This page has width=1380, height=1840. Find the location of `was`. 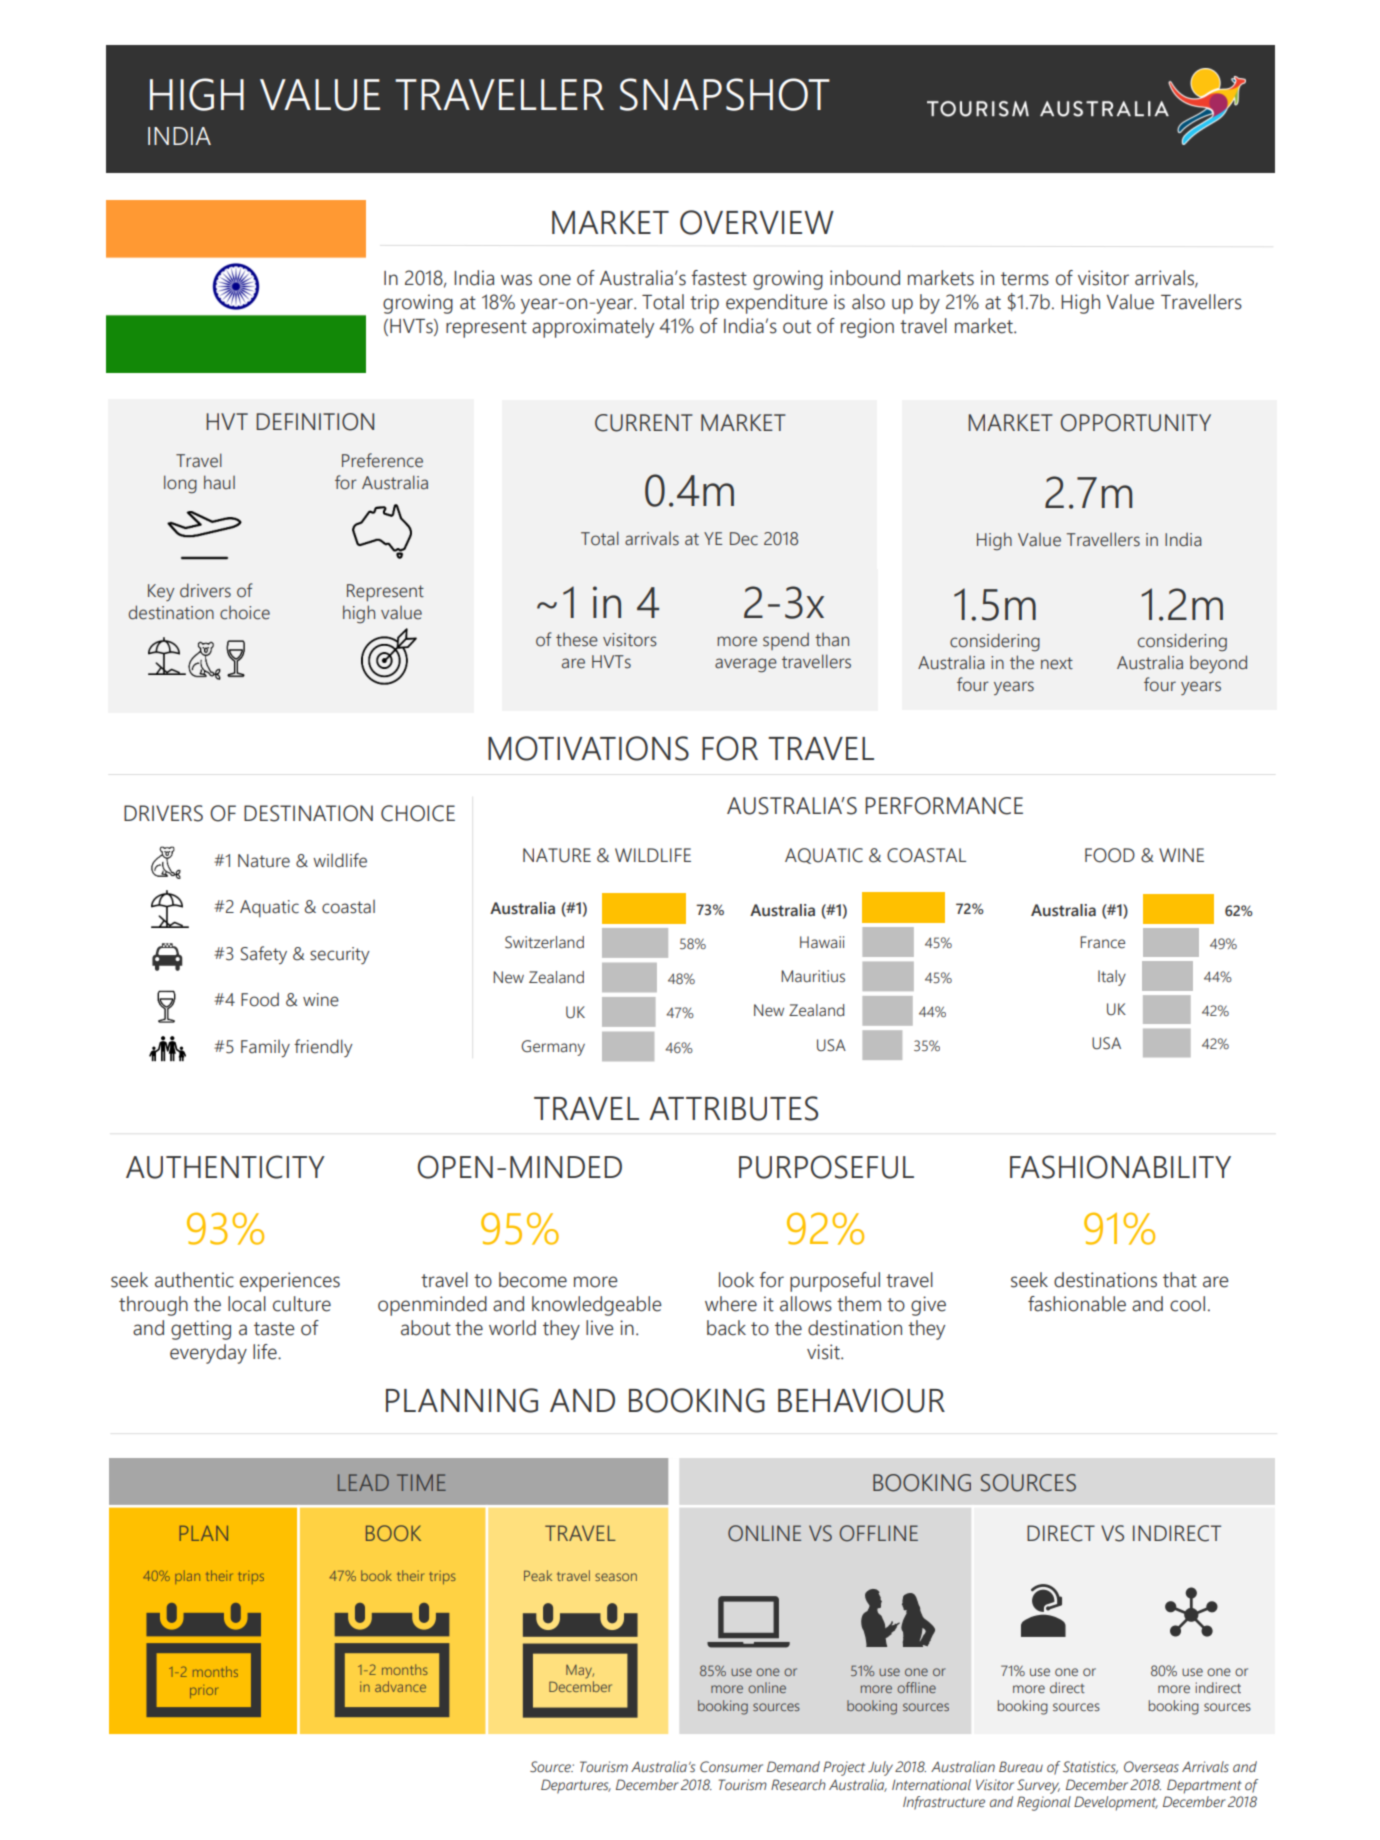

was is located at coordinates (516, 280).
